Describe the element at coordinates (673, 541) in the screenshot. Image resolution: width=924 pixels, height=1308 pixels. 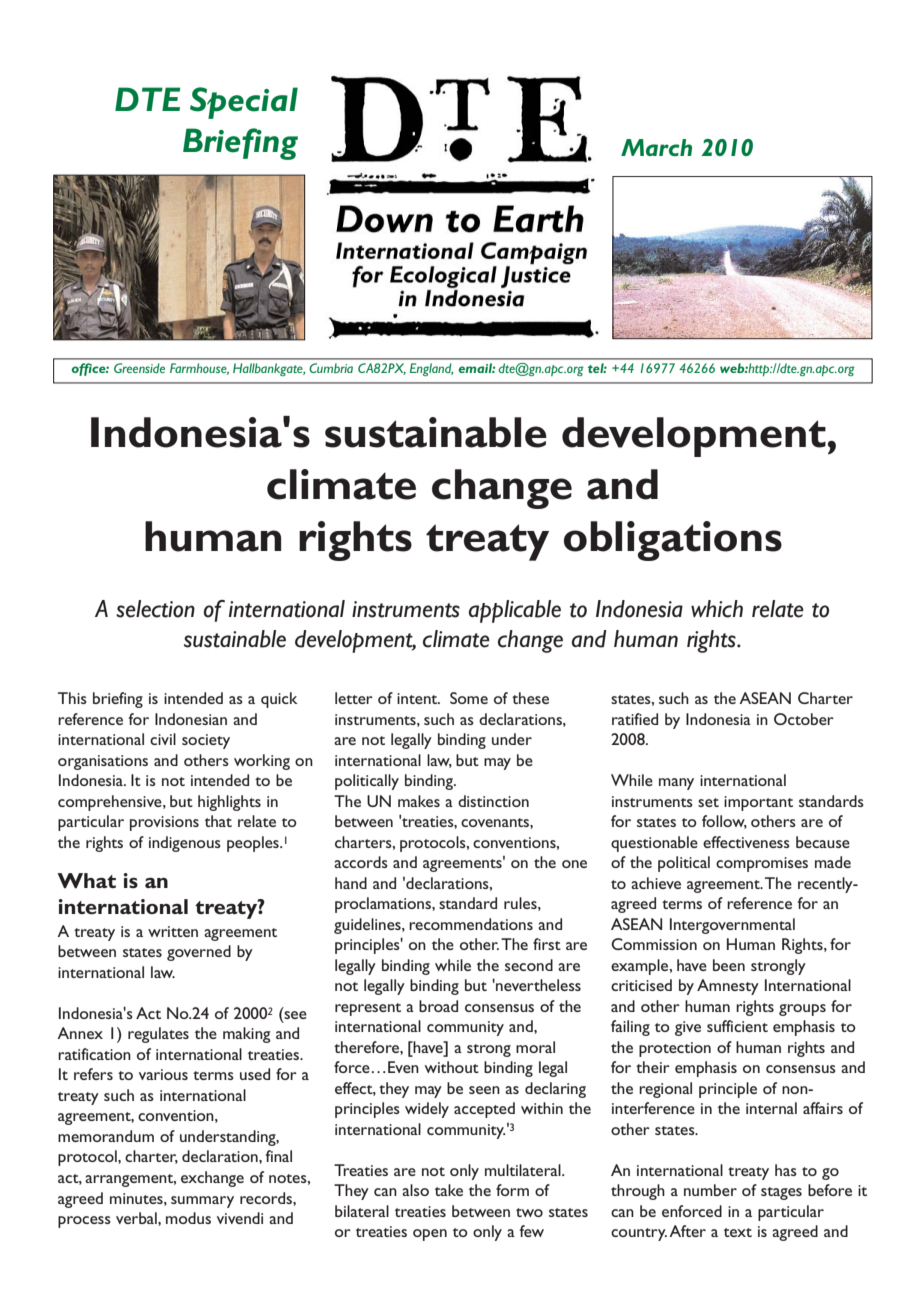
I see `obligations` at that location.
